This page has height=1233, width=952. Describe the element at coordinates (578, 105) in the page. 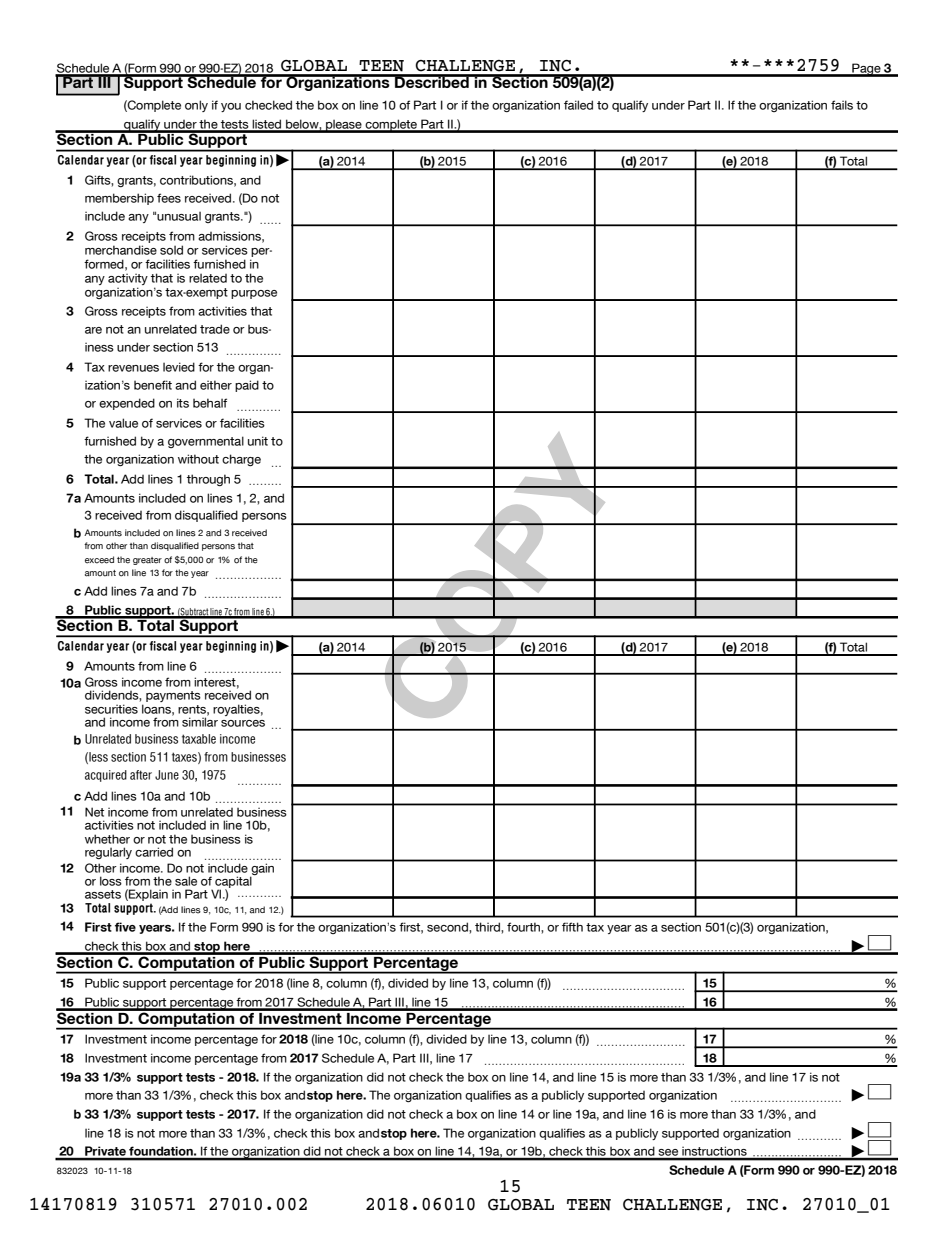

I see `failed` at that location.
